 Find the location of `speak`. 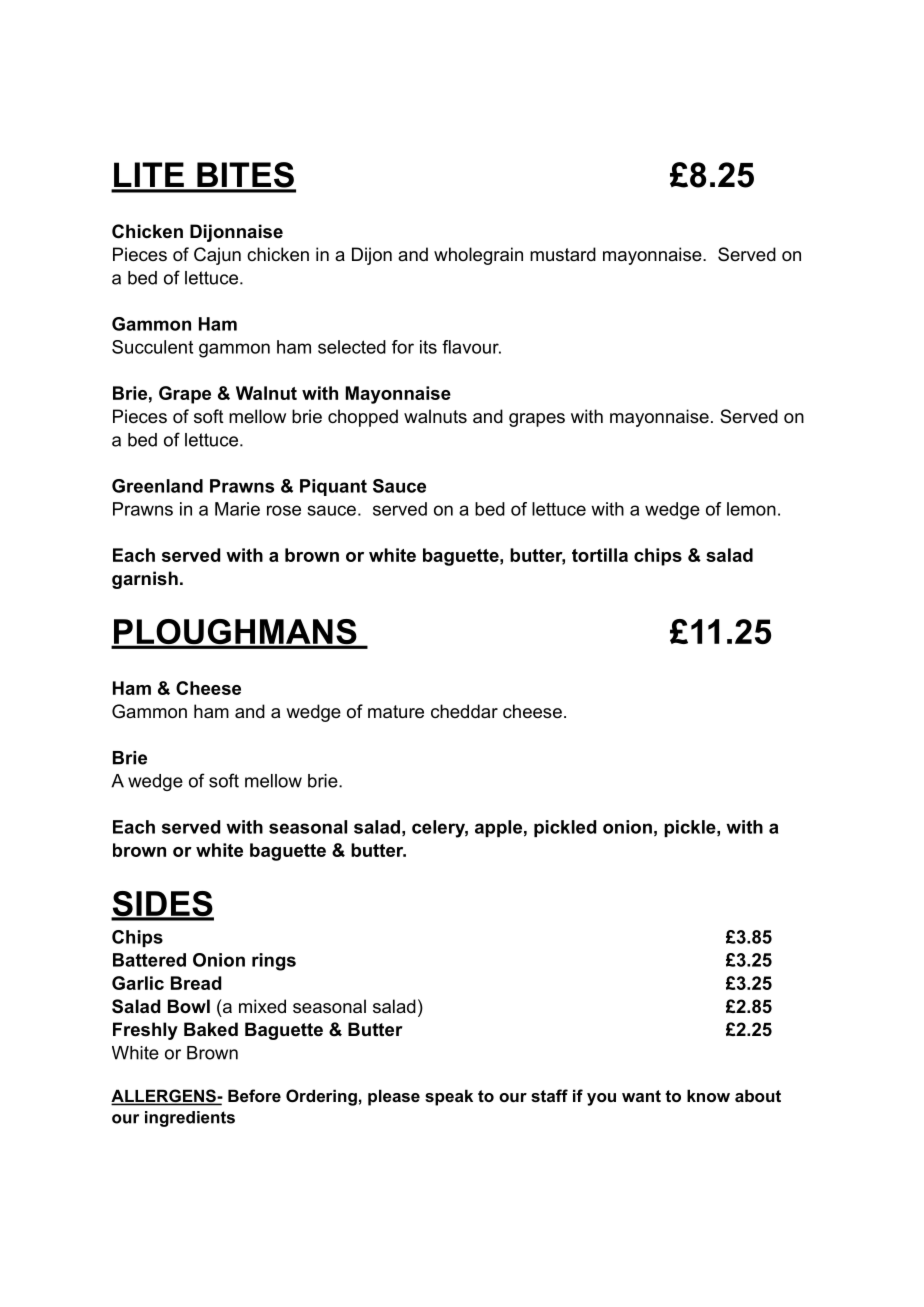

speak is located at coordinates (449, 1097).
